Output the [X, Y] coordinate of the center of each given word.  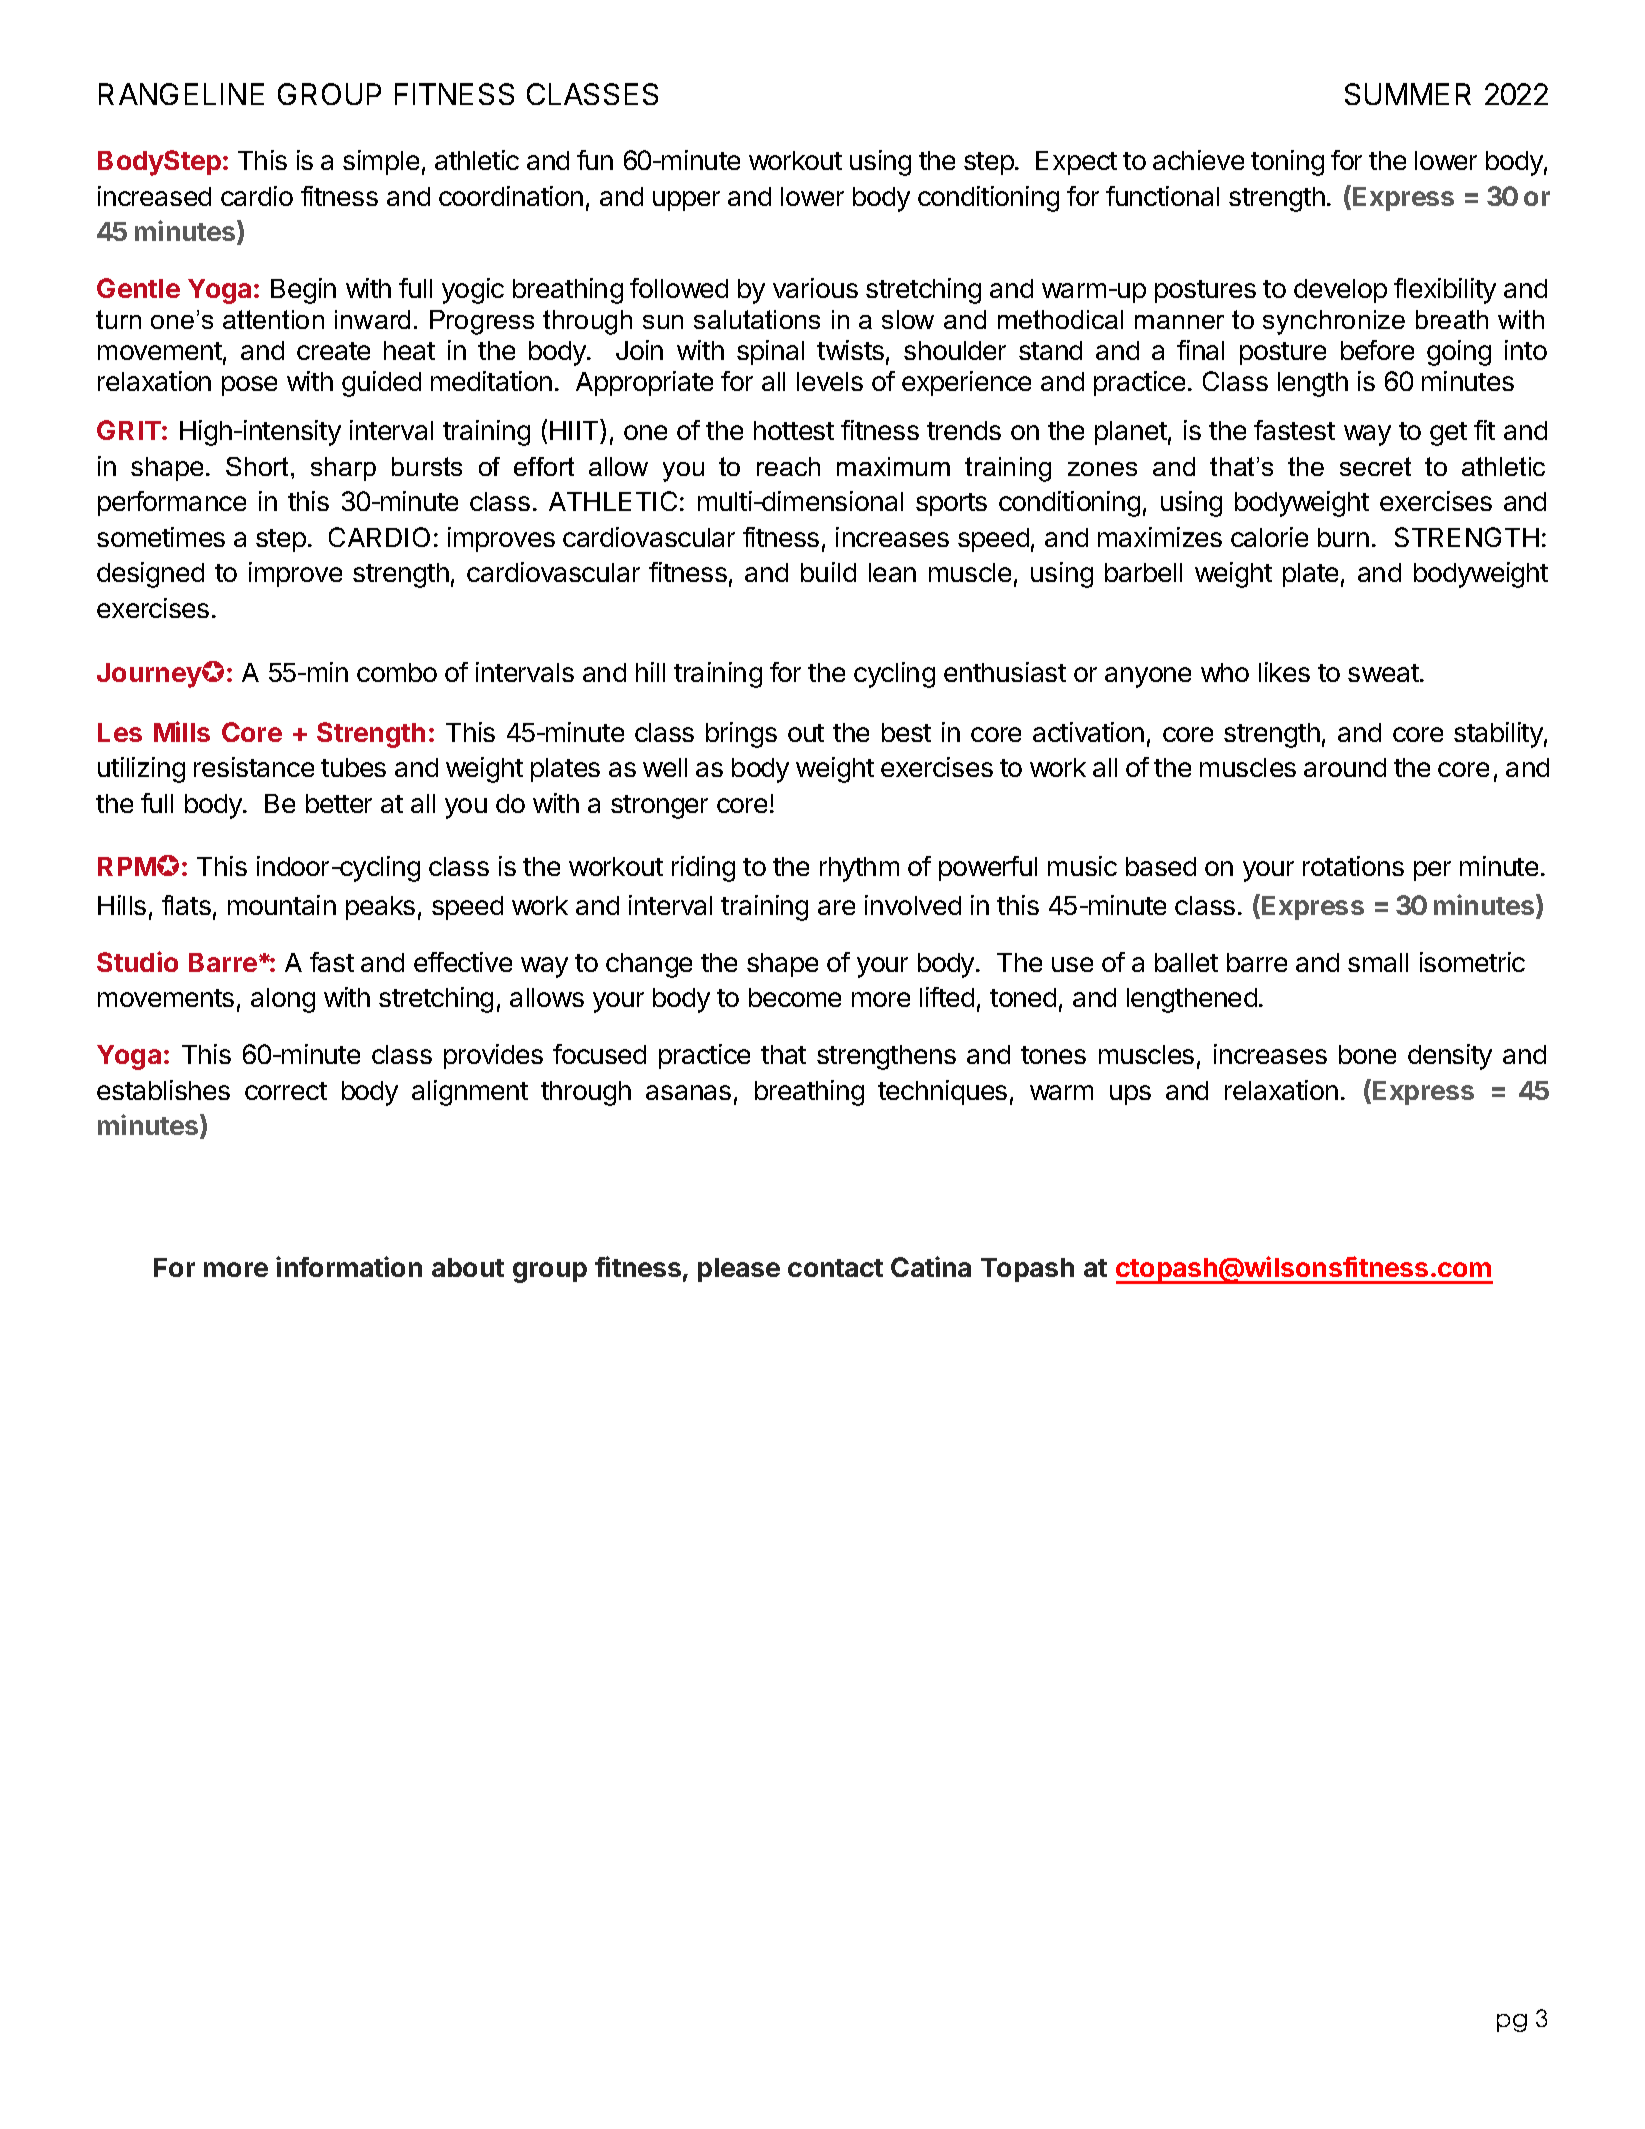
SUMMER [1408, 94]
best [906, 732]
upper [686, 201]
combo [397, 672]
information [349, 1266]
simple [381, 162]
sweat [1383, 673]
